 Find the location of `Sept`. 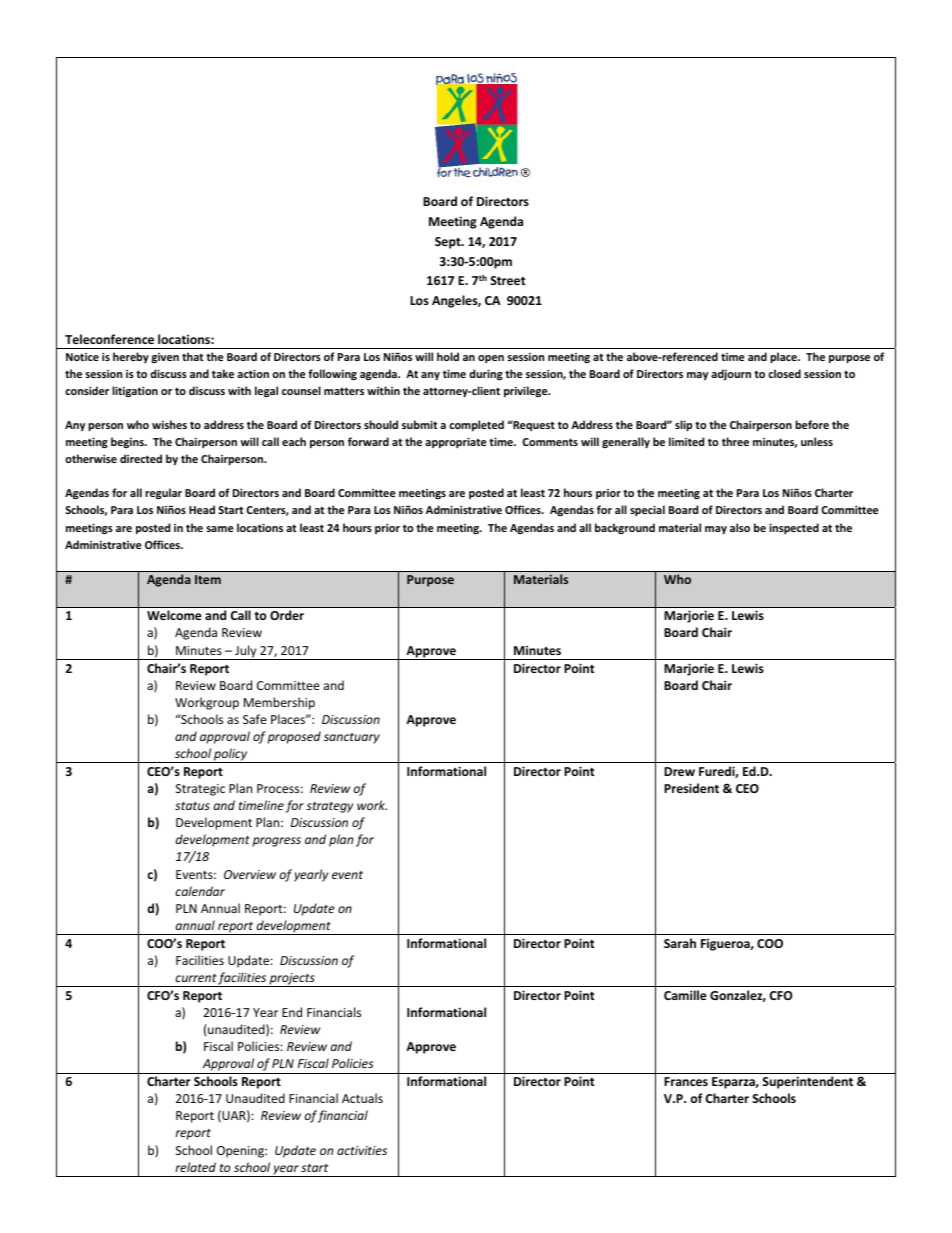

Sept is located at coordinates (449, 243).
